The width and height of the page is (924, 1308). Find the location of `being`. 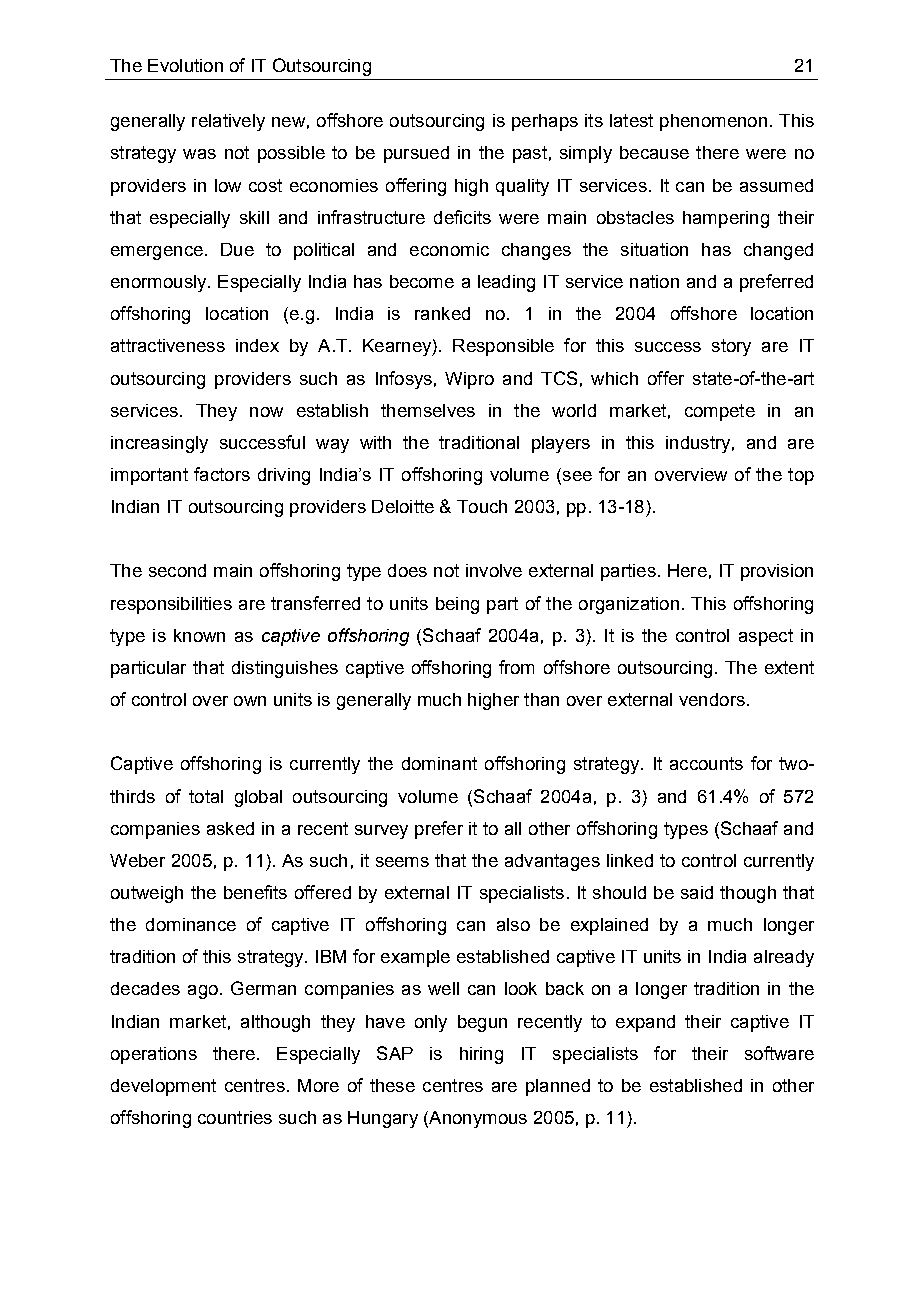

being is located at coordinates (457, 605).
